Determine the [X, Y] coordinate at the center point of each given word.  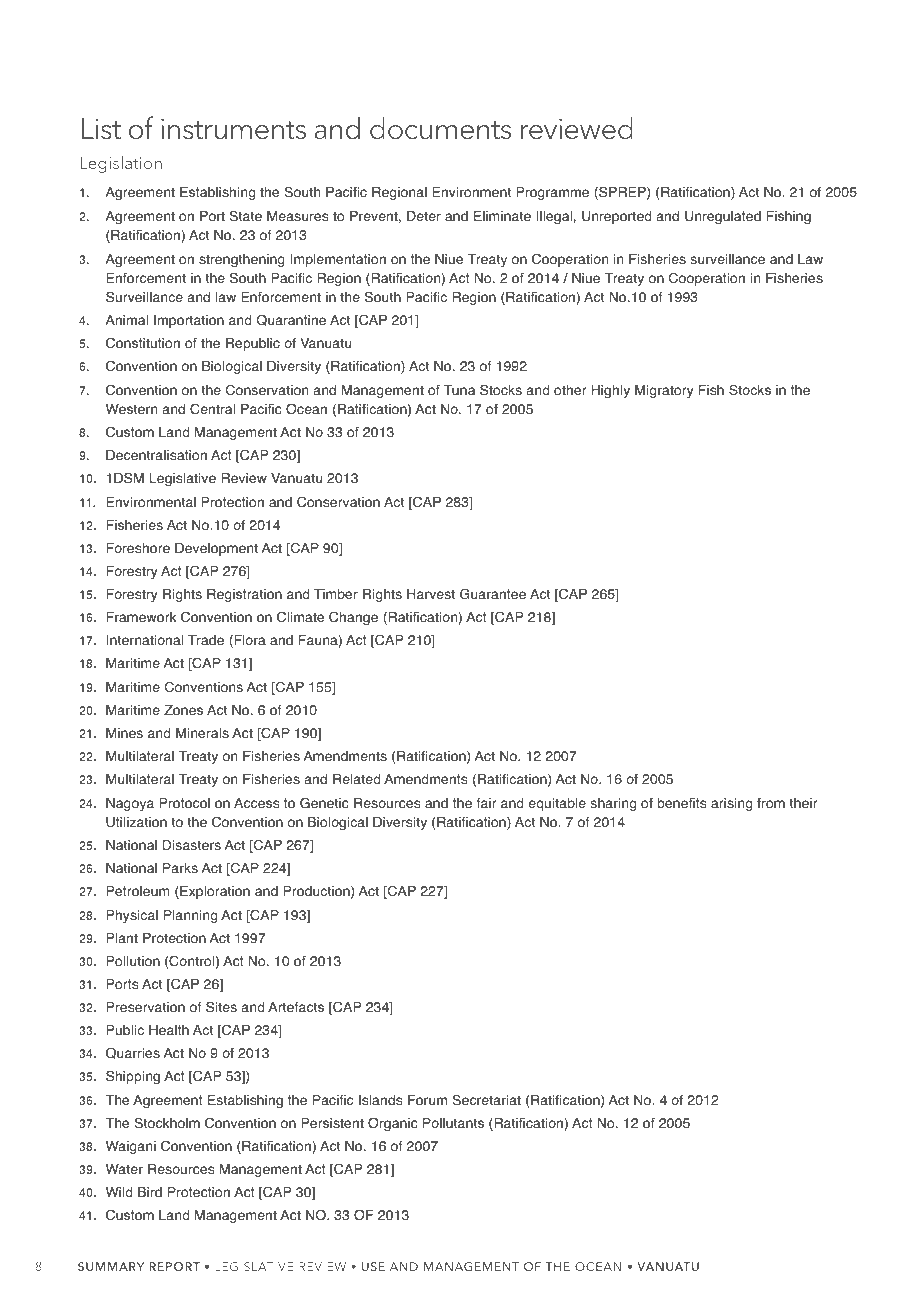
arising [731, 804]
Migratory [664, 391]
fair [486, 803]
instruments [233, 128]
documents [440, 128]
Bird [150, 1192]
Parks [180, 868]
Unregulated [723, 217]
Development [216, 549]
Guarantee [493, 594]
